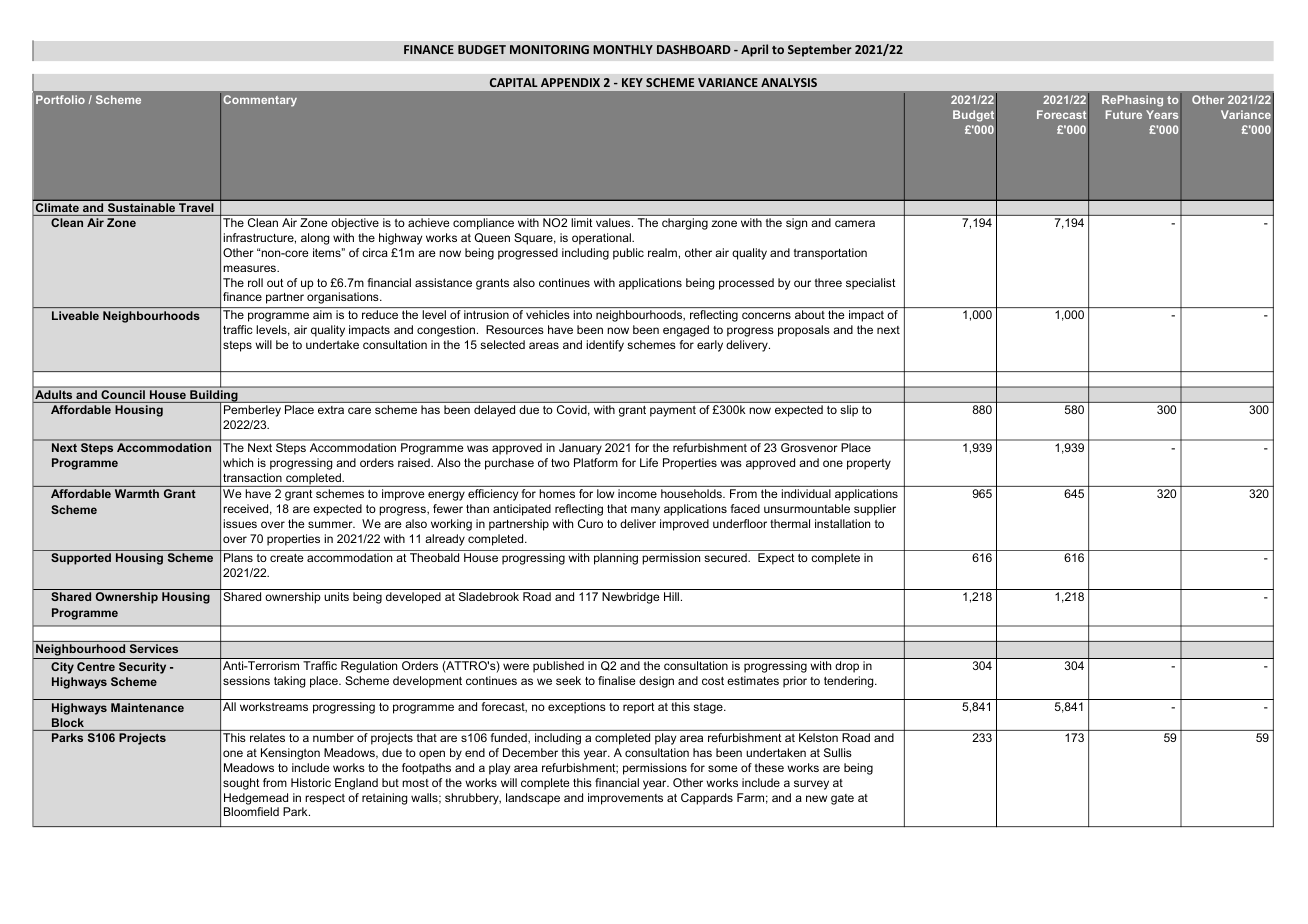 This image has width=1308, height=924. What do you see at coordinates (795, 682) in the image?
I see `prior` at bounding box center [795, 682].
